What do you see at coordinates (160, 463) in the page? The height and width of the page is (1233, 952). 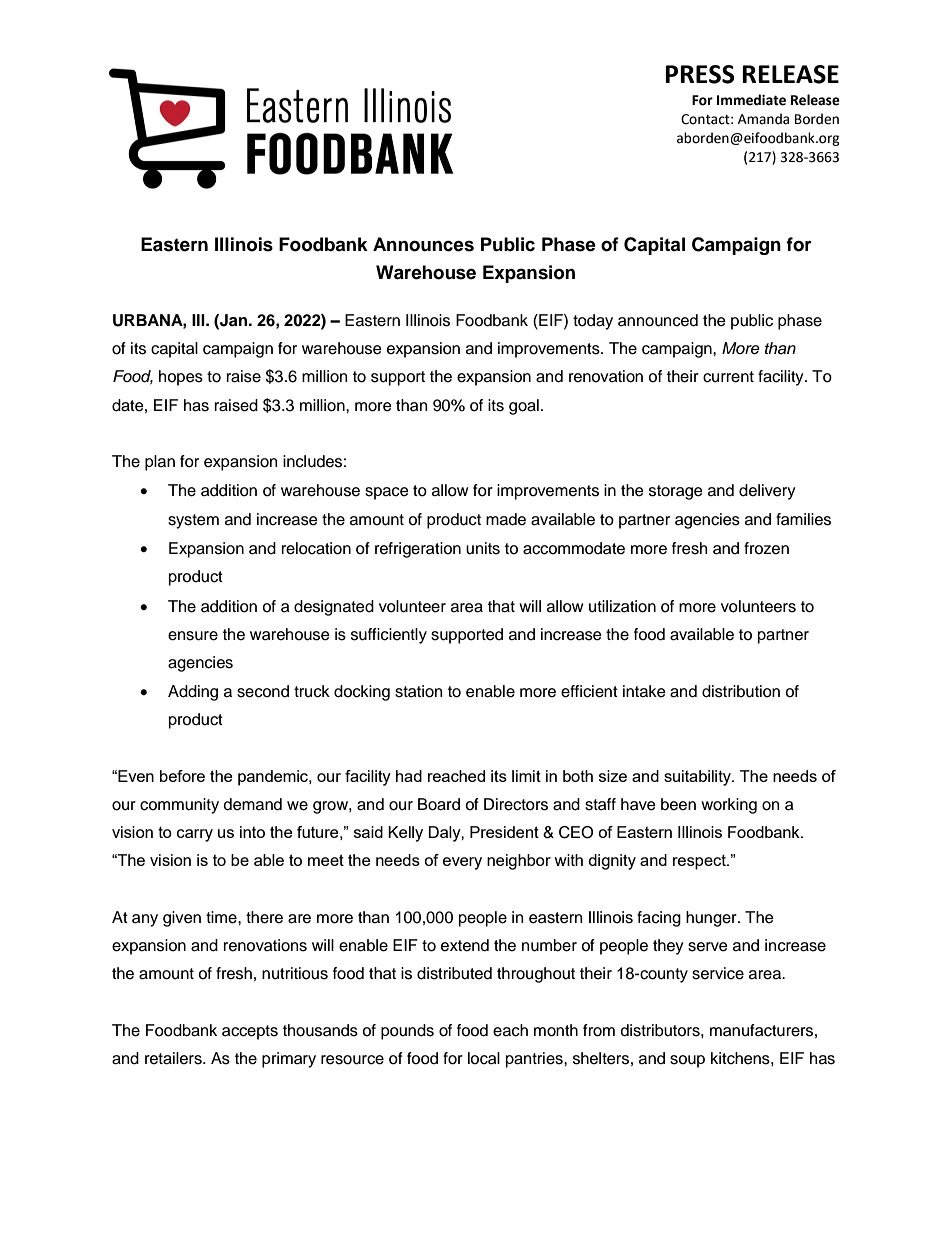 I see `plan` at bounding box center [160, 463].
